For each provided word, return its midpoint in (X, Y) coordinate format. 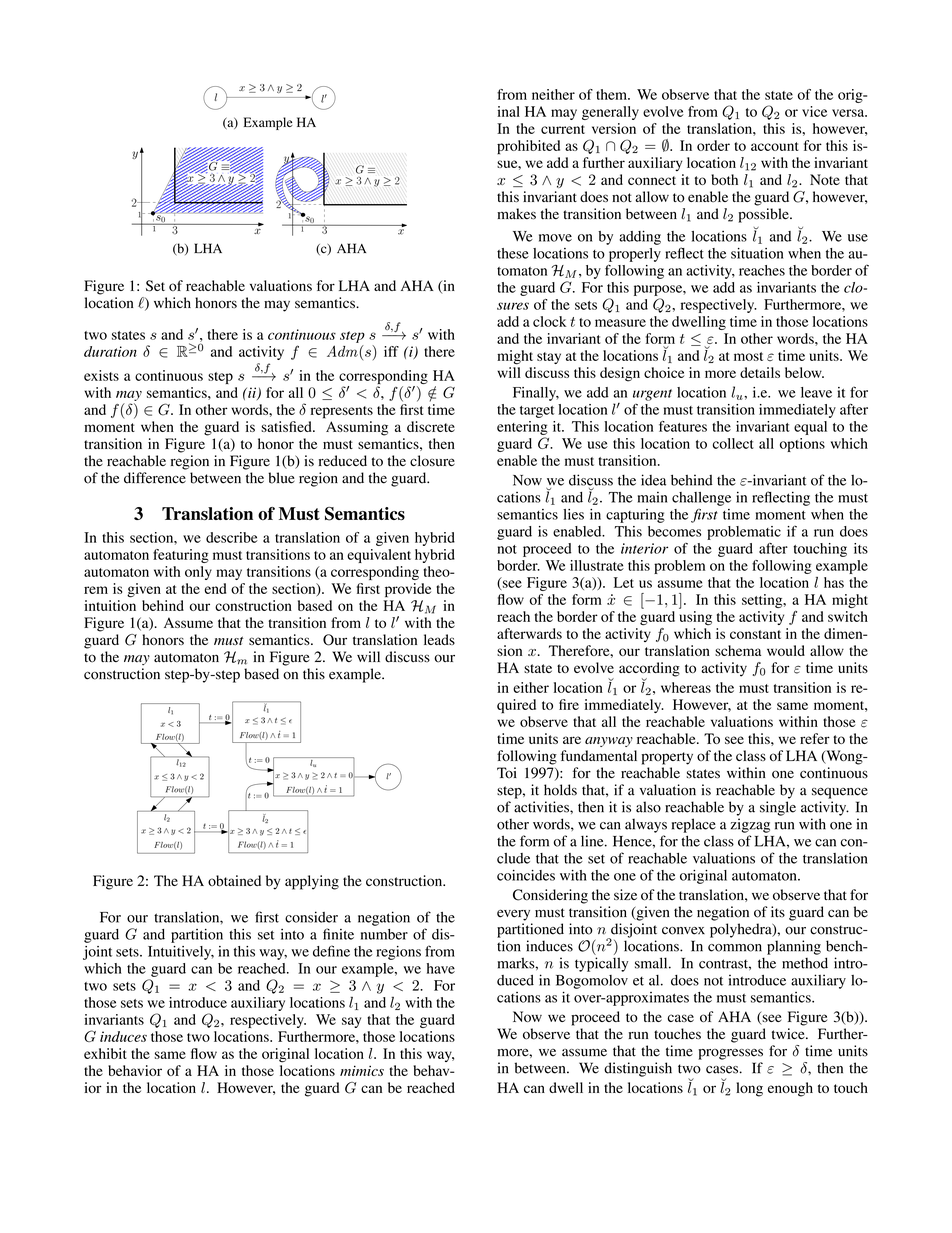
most (748, 356)
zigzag (750, 825)
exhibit (105, 1053)
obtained (234, 880)
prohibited (528, 147)
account (775, 146)
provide (408, 590)
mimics (362, 1070)
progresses (730, 1054)
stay (549, 358)
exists (101, 375)
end (215, 588)
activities (542, 807)
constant (755, 634)
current (563, 129)
